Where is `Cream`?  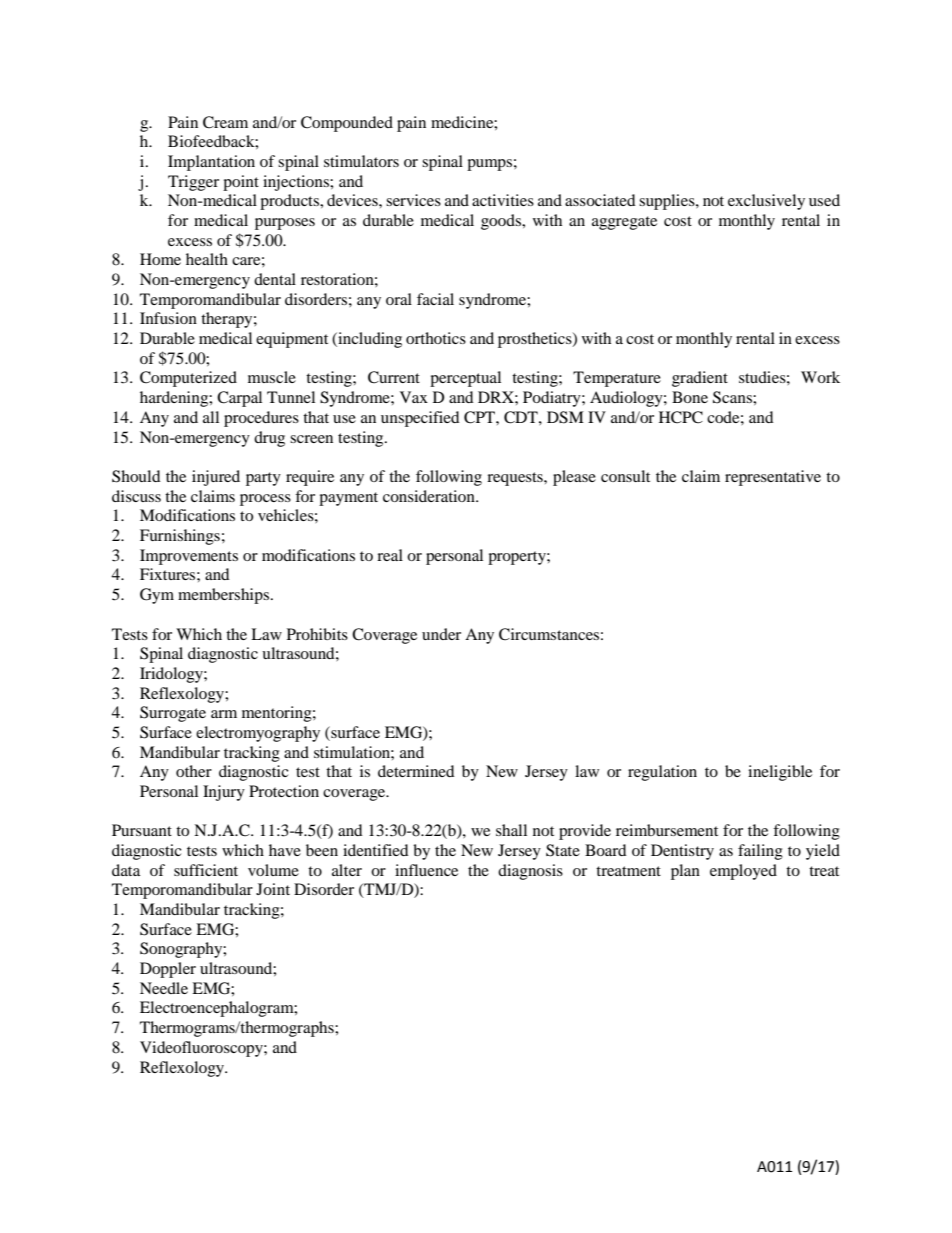
Cream is located at coordinates (225, 122).
